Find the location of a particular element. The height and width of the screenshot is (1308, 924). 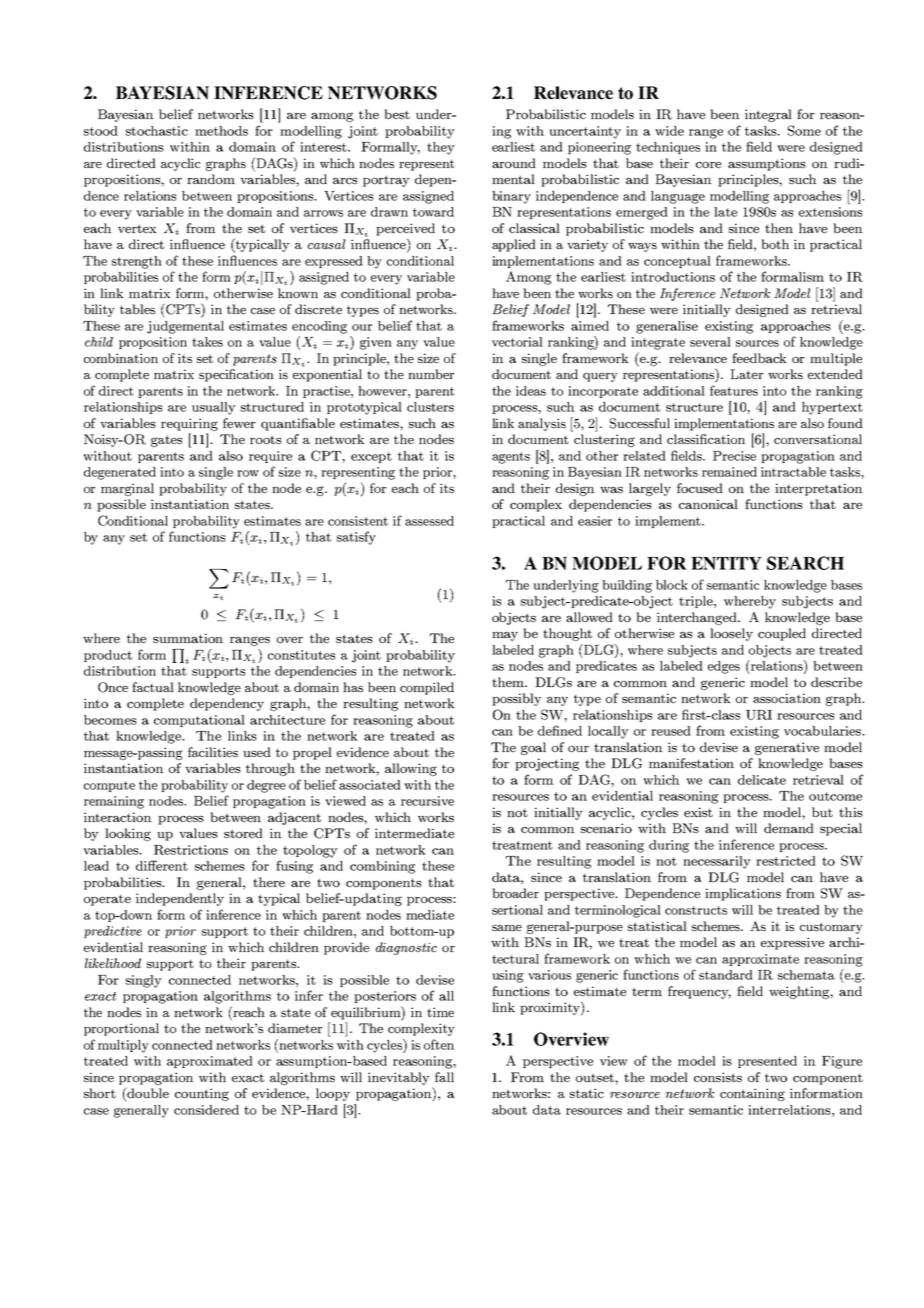

Precise is located at coordinates (734, 456).
